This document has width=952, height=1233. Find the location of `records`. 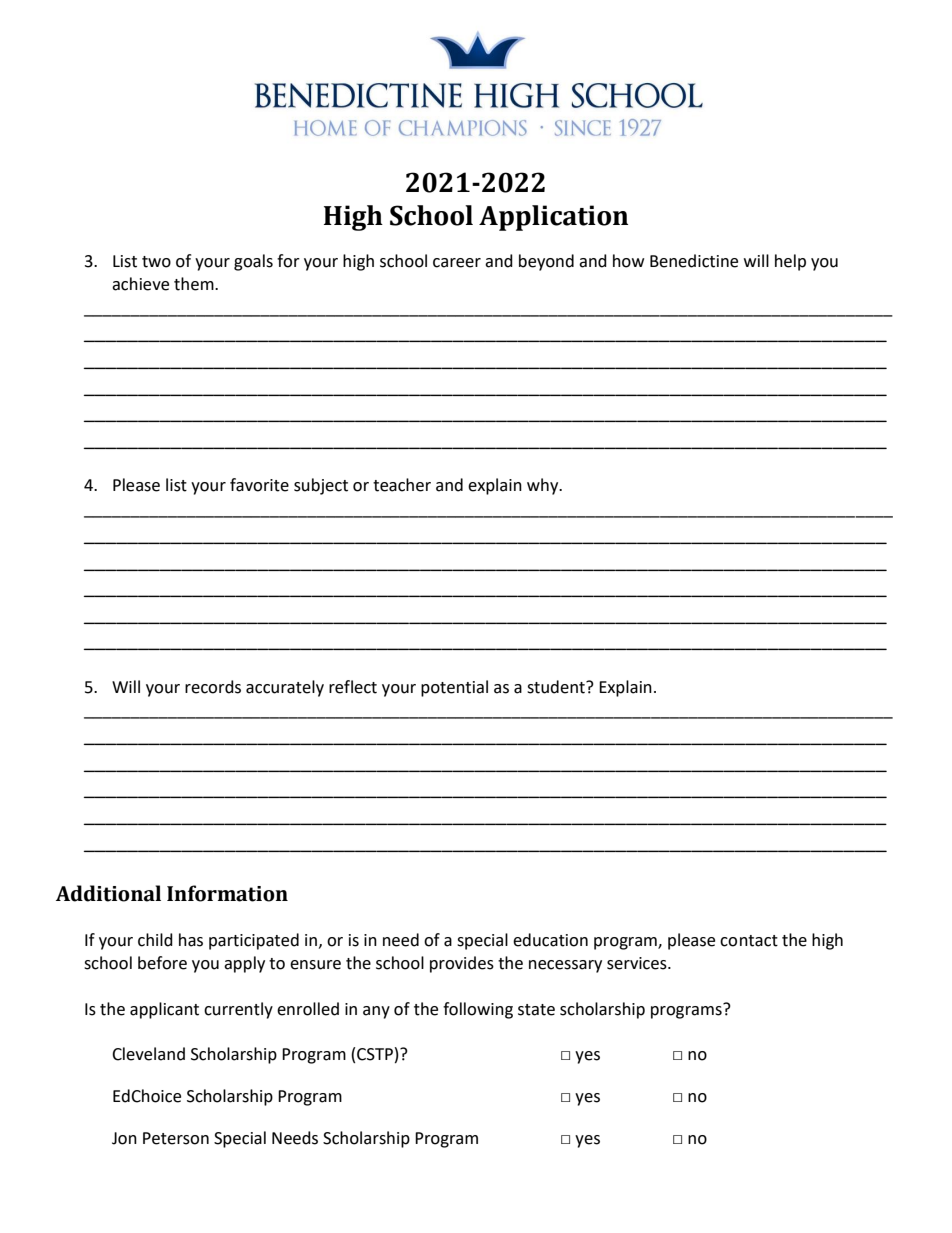

records is located at coordinates (213, 687).
